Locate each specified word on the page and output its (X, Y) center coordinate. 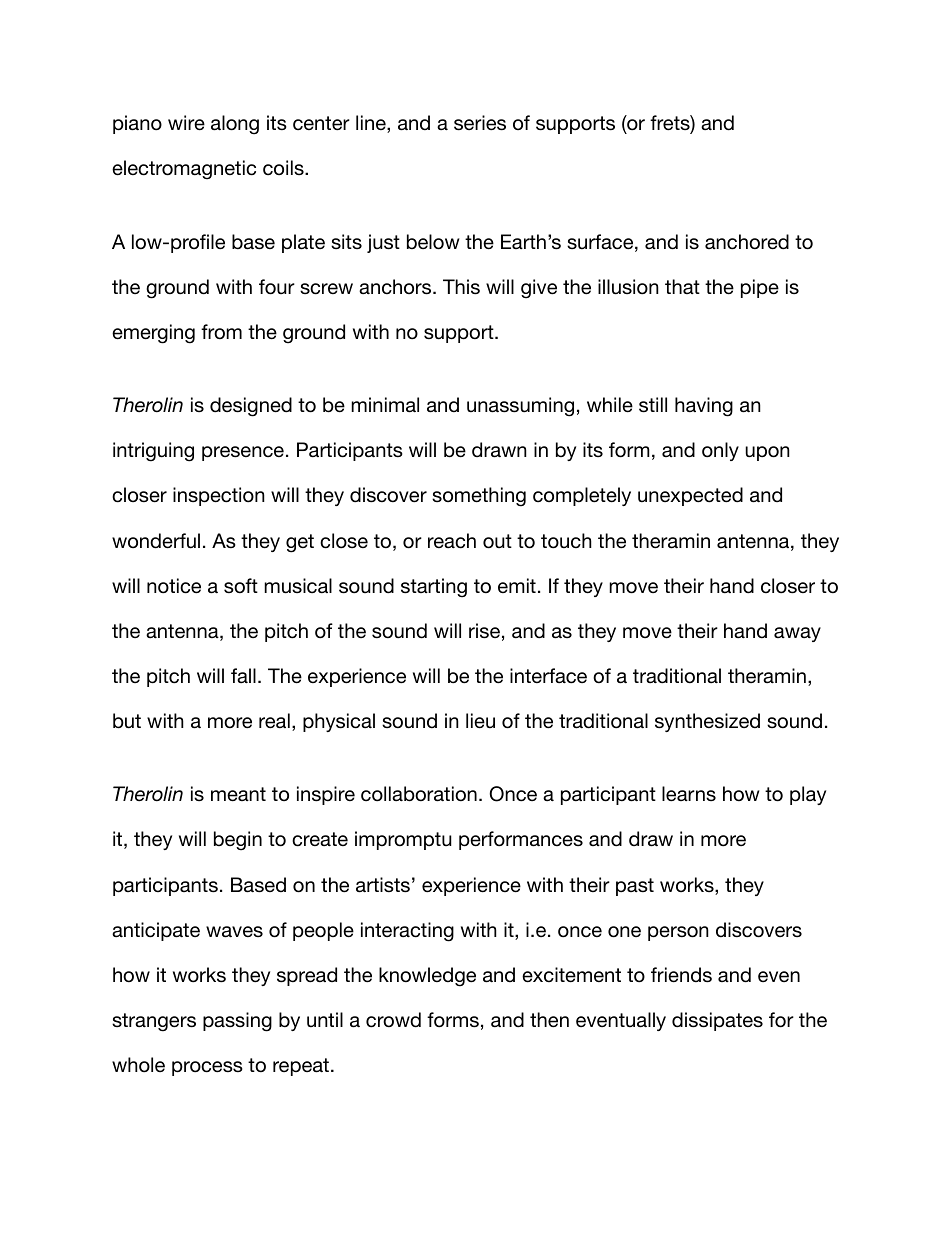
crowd (393, 1020)
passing (237, 1022)
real (274, 721)
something (479, 497)
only (720, 451)
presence (243, 453)
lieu (480, 721)
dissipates (717, 1021)
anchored (747, 242)
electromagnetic (184, 170)
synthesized (707, 722)
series (480, 123)
